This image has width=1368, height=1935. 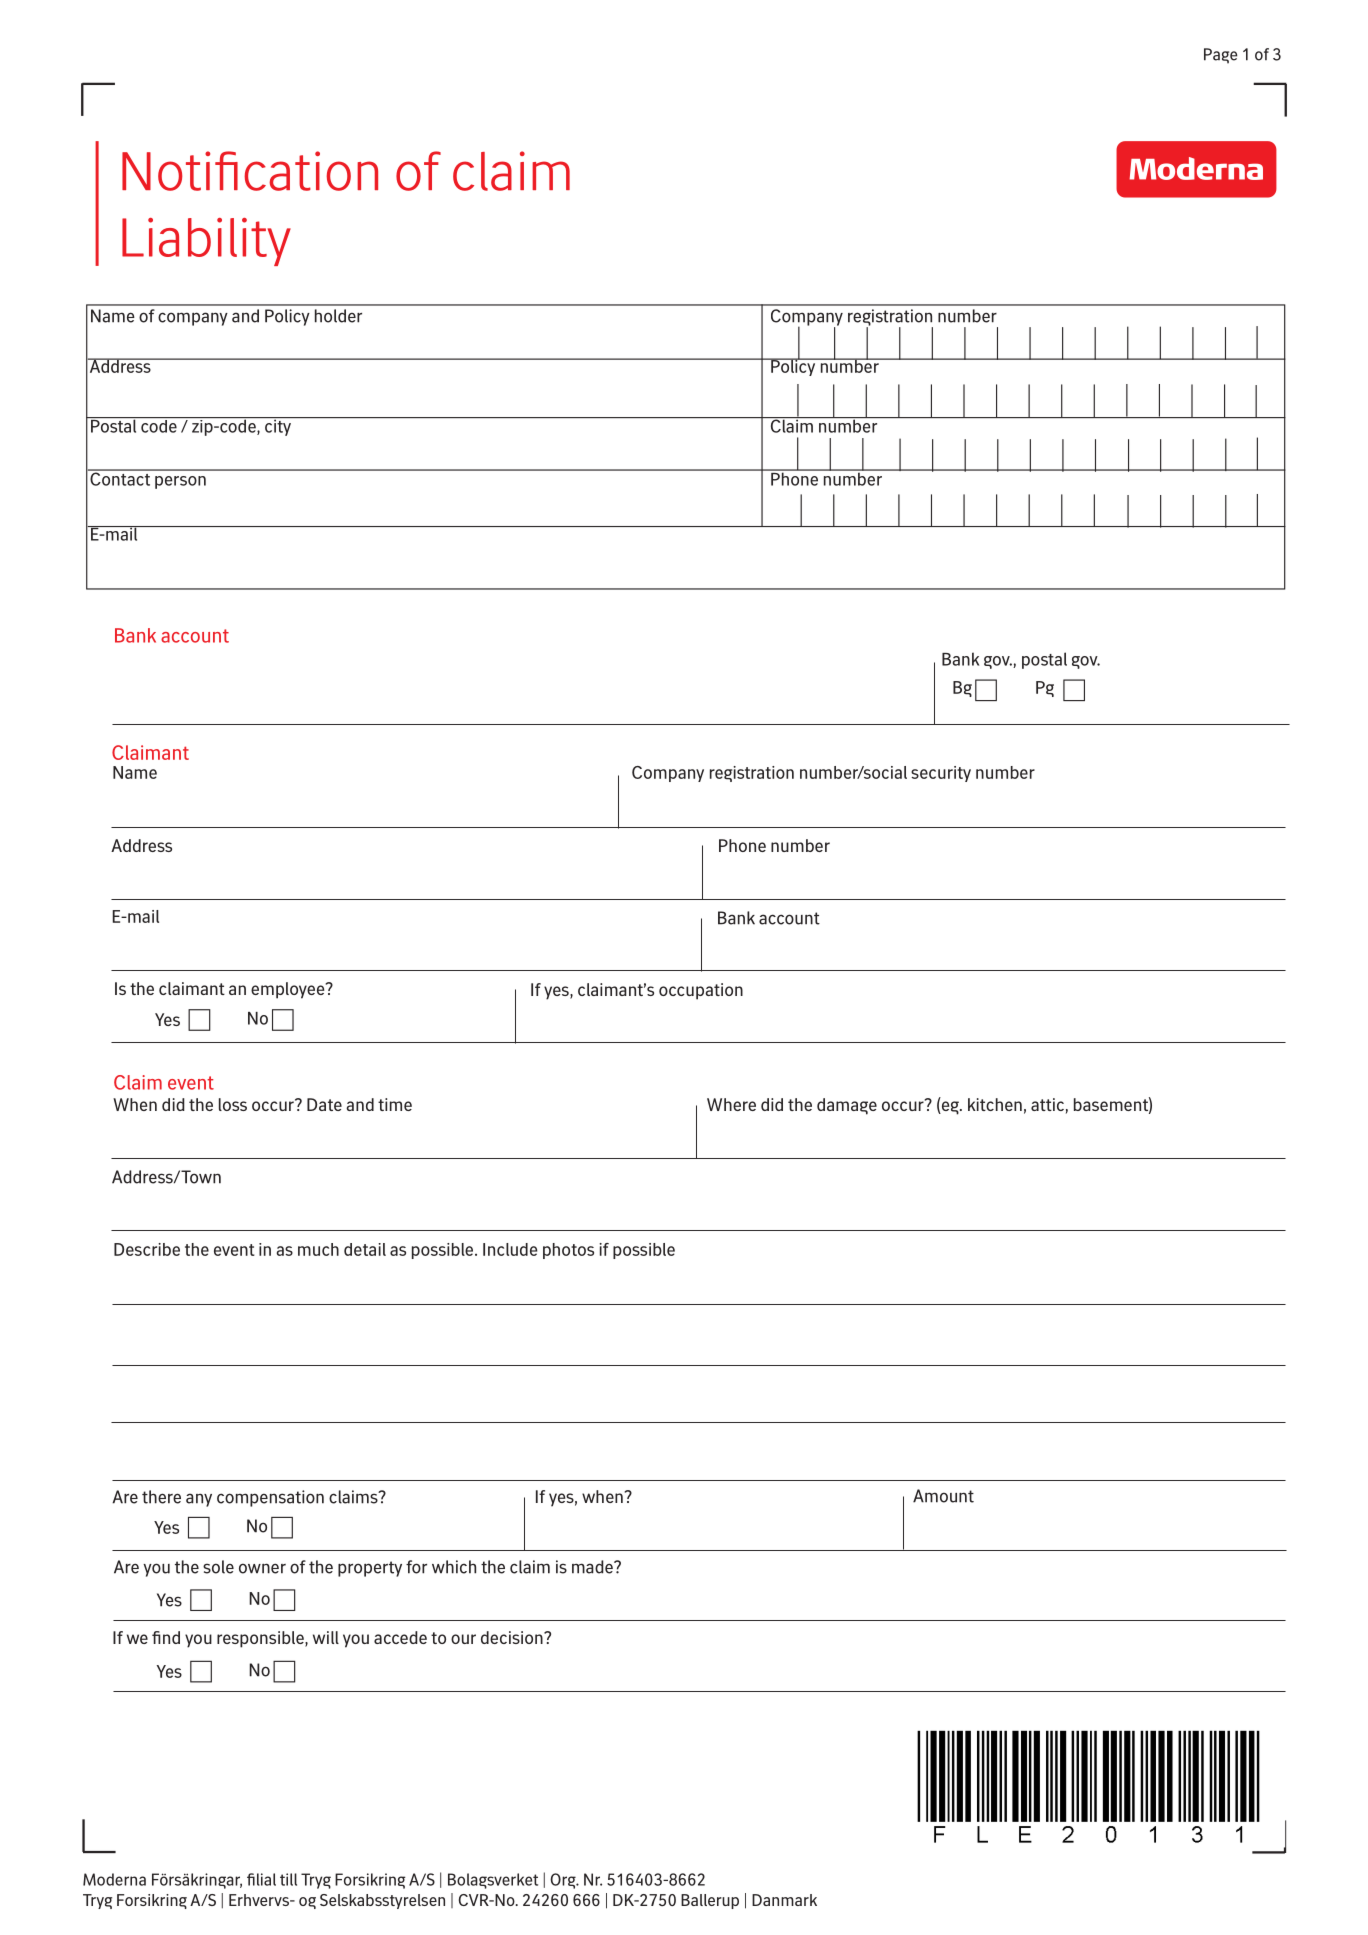 What do you see at coordinates (1221, 56) in the image?
I see `Page` at bounding box center [1221, 56].
